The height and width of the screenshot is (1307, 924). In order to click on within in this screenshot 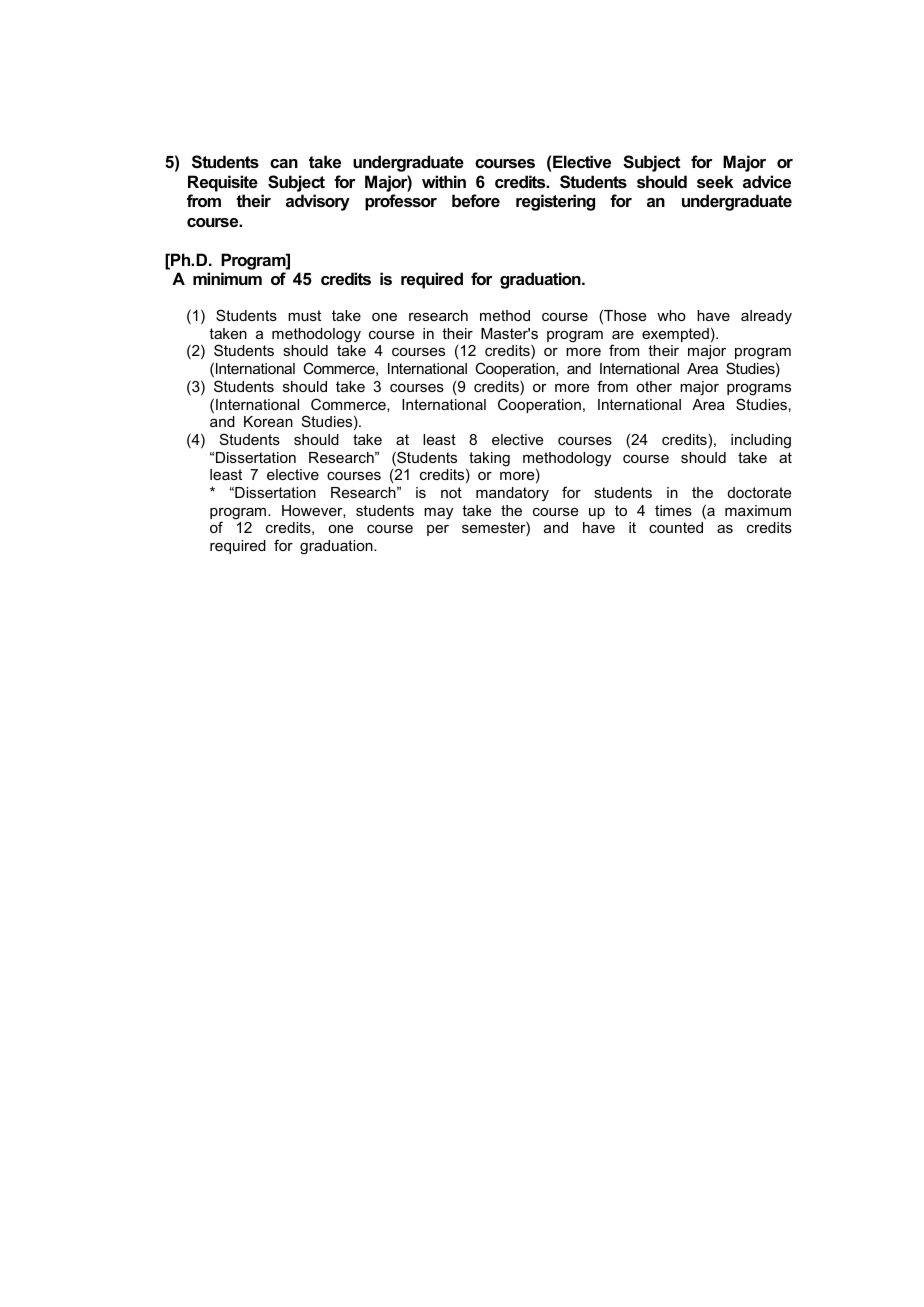, I will do `click(444, 181)`.
